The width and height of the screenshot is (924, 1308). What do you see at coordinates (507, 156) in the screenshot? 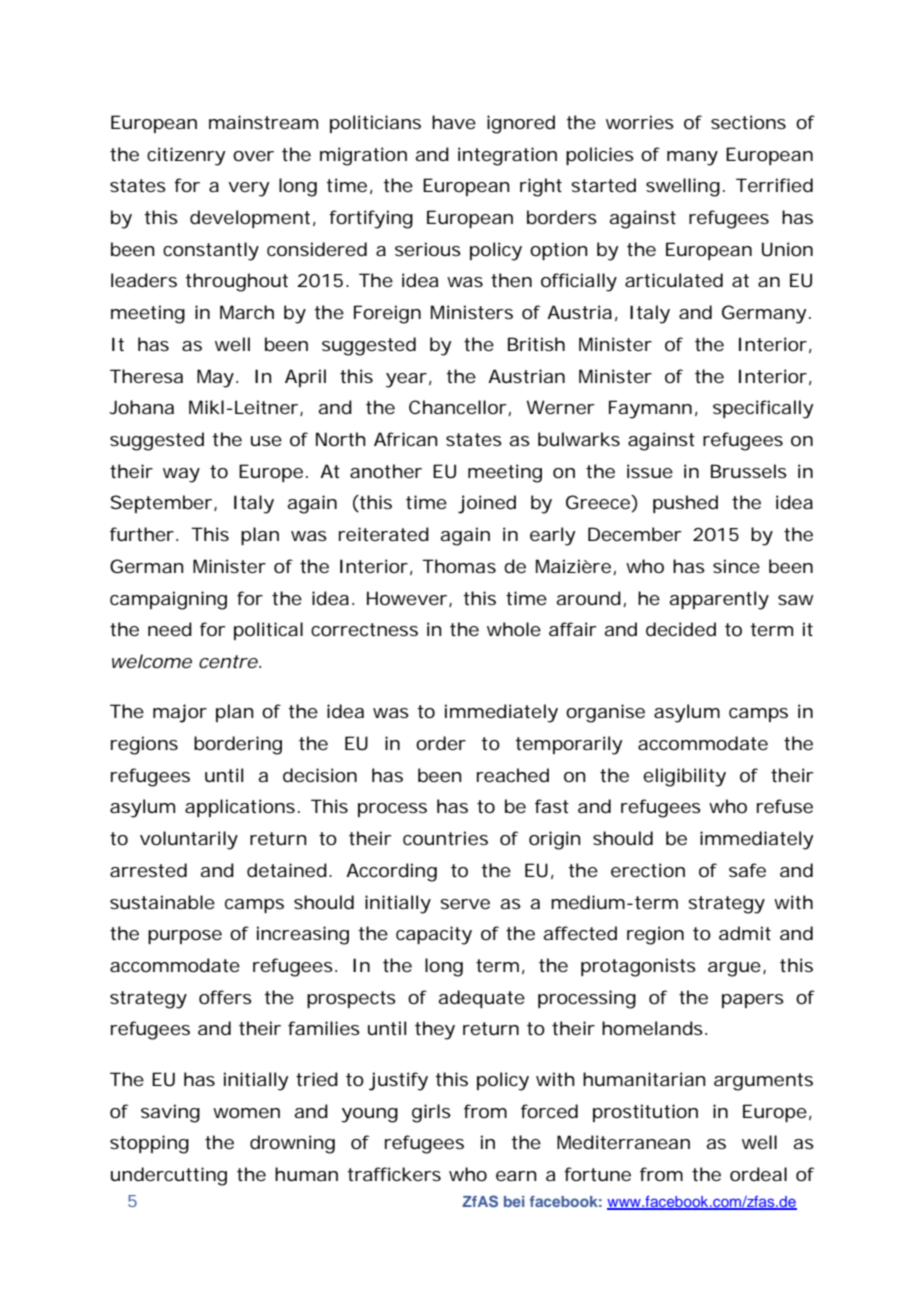
I see `integration` at bounding box center [507, 156].
